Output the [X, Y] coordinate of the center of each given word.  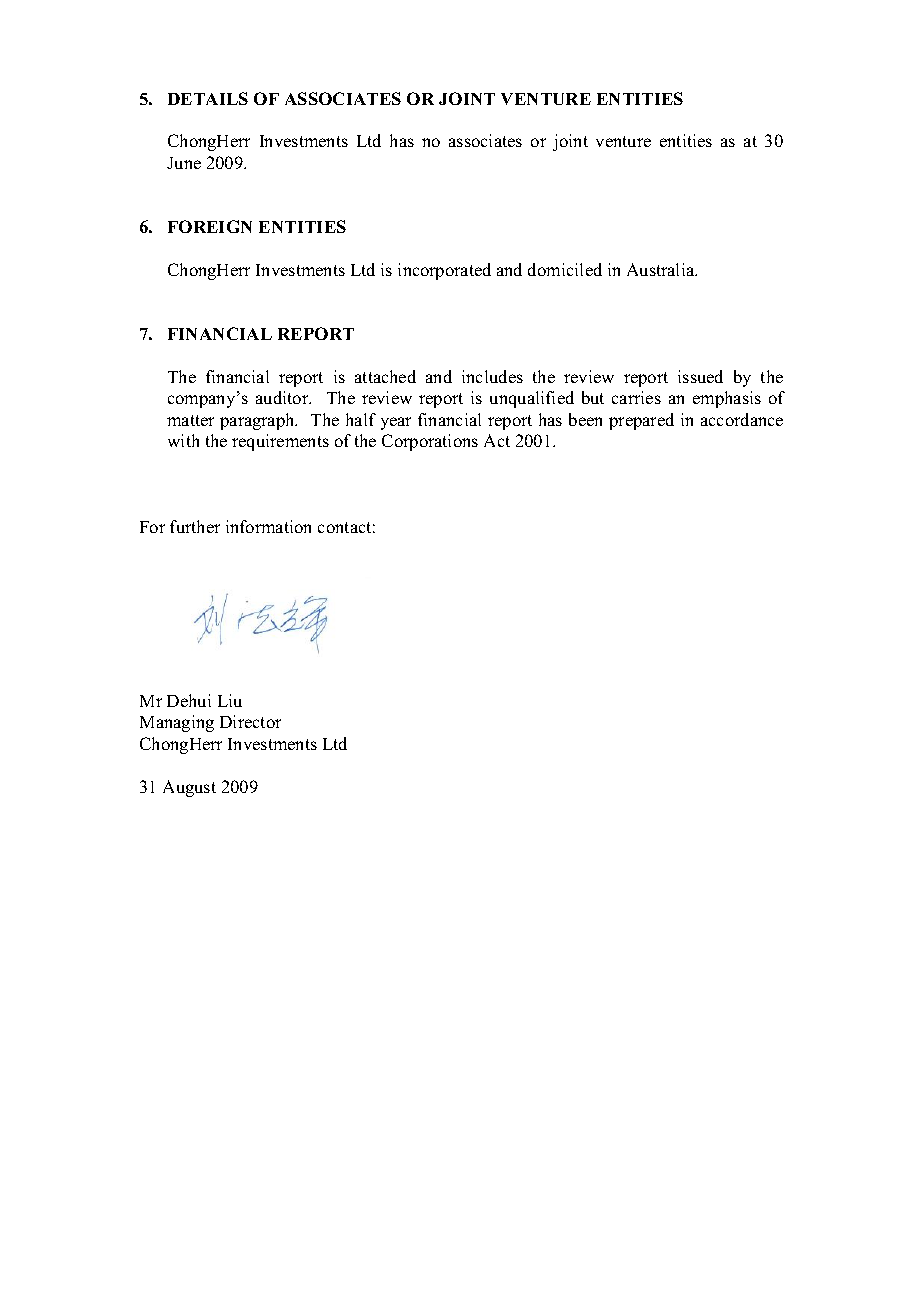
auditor [283, 397]
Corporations [430, 442]
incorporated [444, 271]
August [189, 788]
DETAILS [208, 98]
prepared [641, 421]
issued [700, 376]
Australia [662, 269]
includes [492, 376]
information [268, 526]
